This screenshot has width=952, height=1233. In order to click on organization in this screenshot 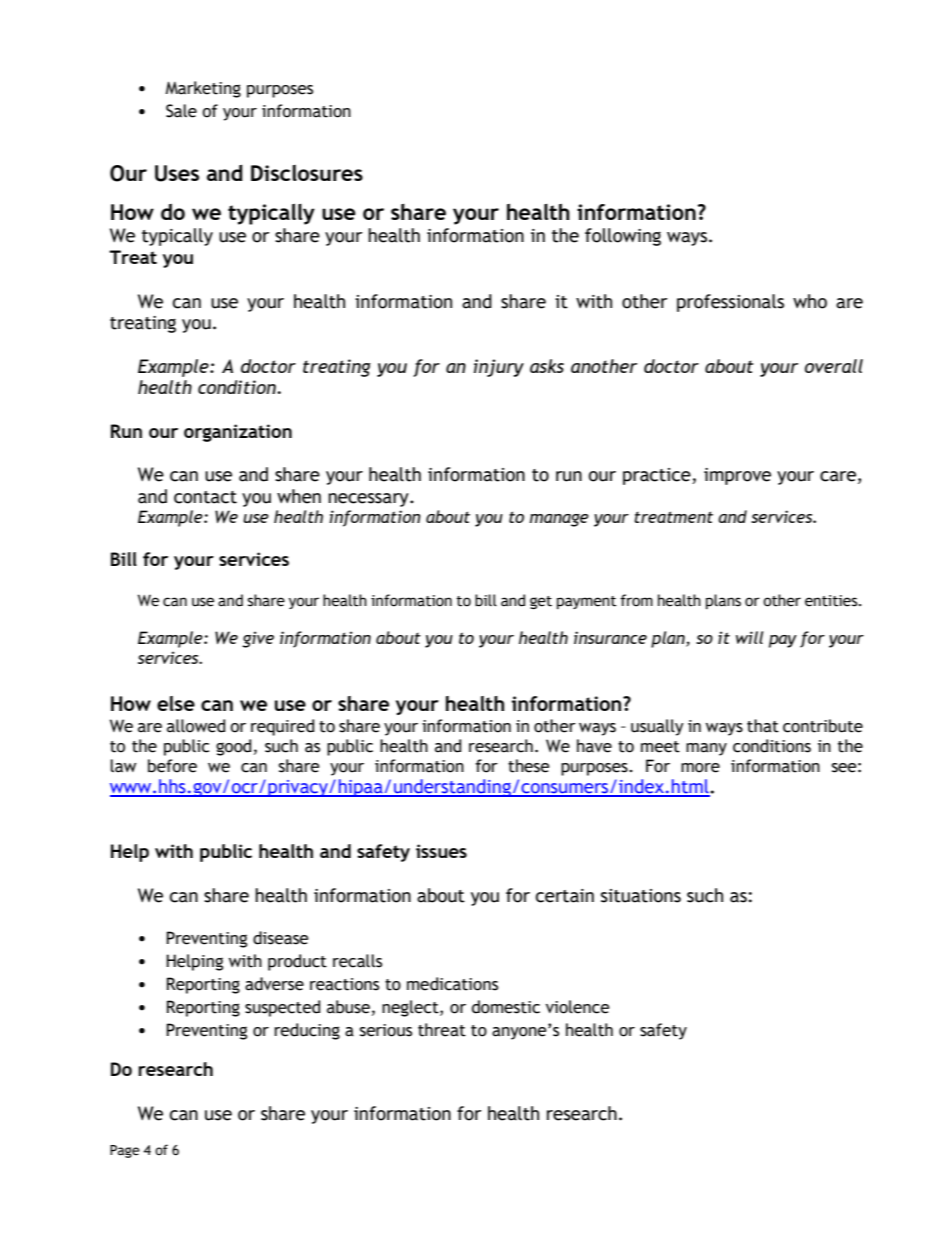, I will do `click(238, 433)`.
